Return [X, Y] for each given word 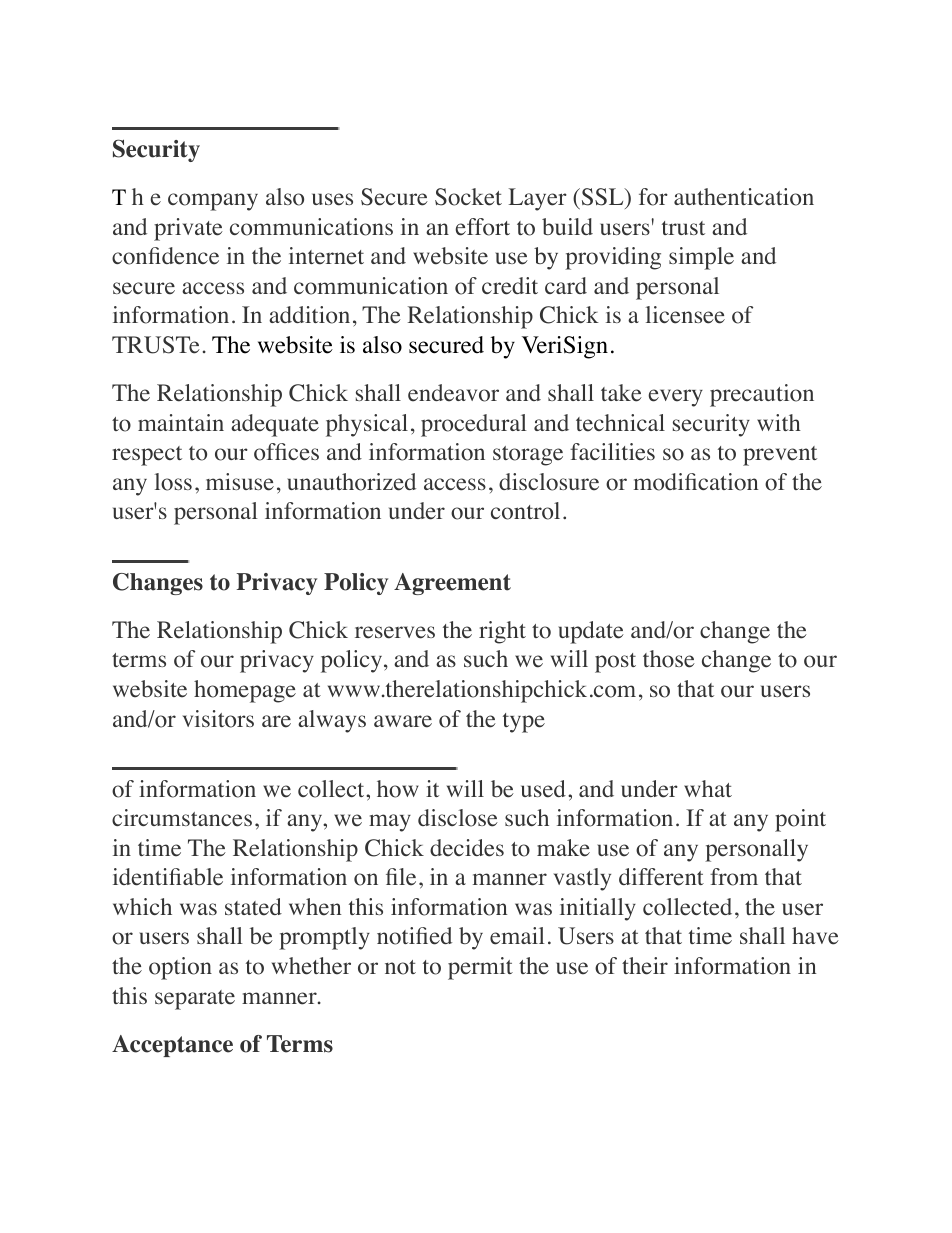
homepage [245, 691]
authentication [744, 197]
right [502, 632]
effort [482, 227]
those [669, 659]
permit [480, 968]
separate [195, 1000]
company [213, 202]
